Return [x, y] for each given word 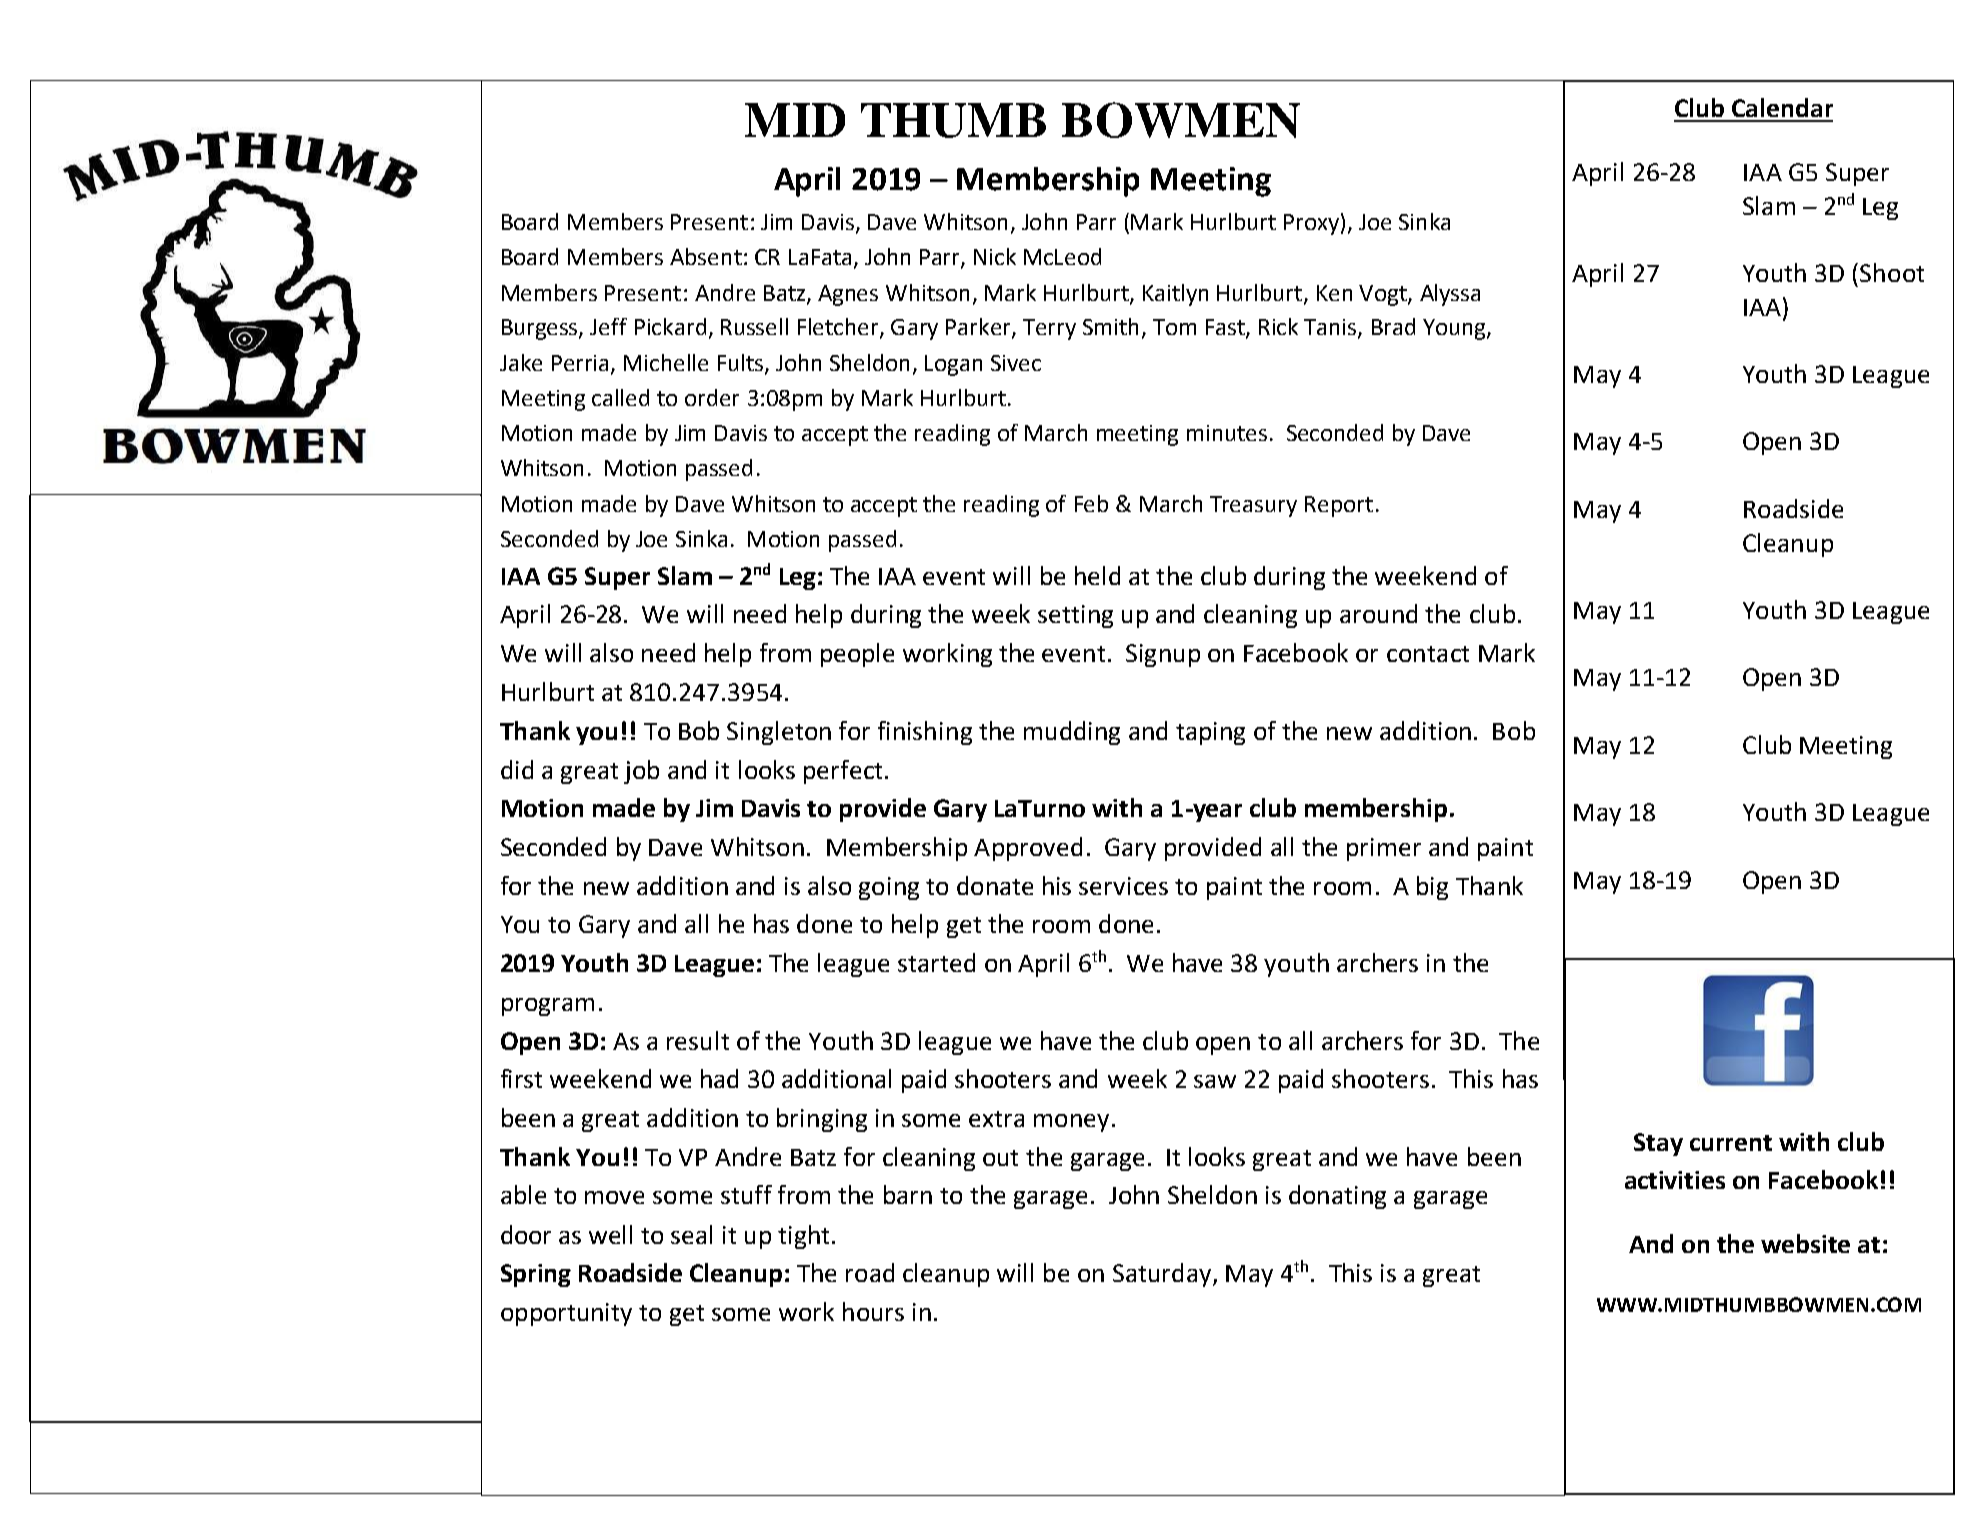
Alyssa [1450, 295]
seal [691, 1234]
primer [1384, 849]
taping [1210, 733]
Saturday [1163, 1275]
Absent [706, 256]
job [641, 772]
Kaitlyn [1175, 295]
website [1805, 1243]
